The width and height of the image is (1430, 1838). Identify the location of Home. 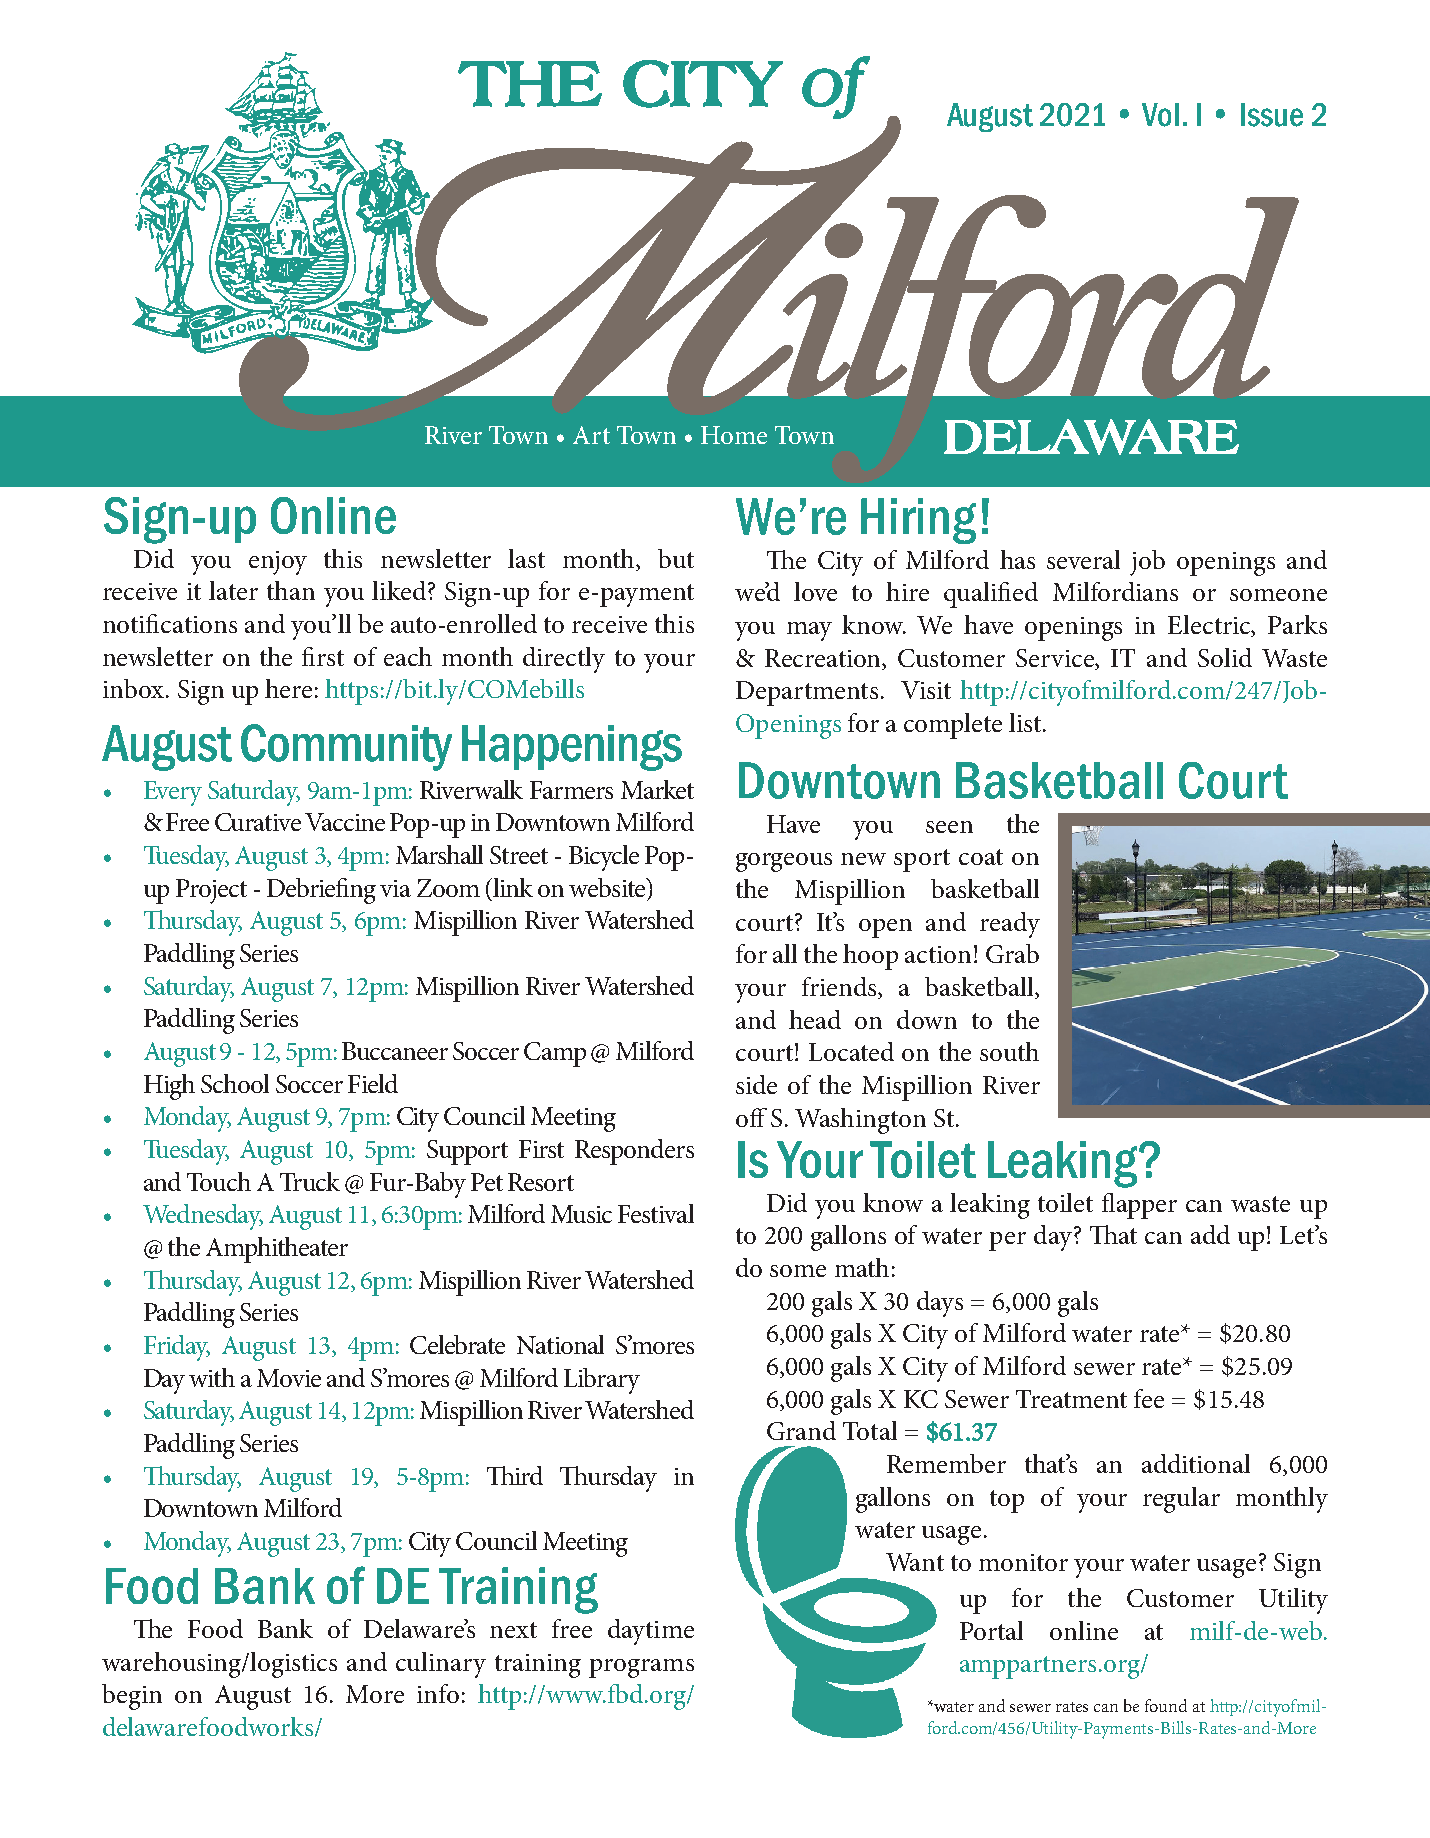
(734, 435).
